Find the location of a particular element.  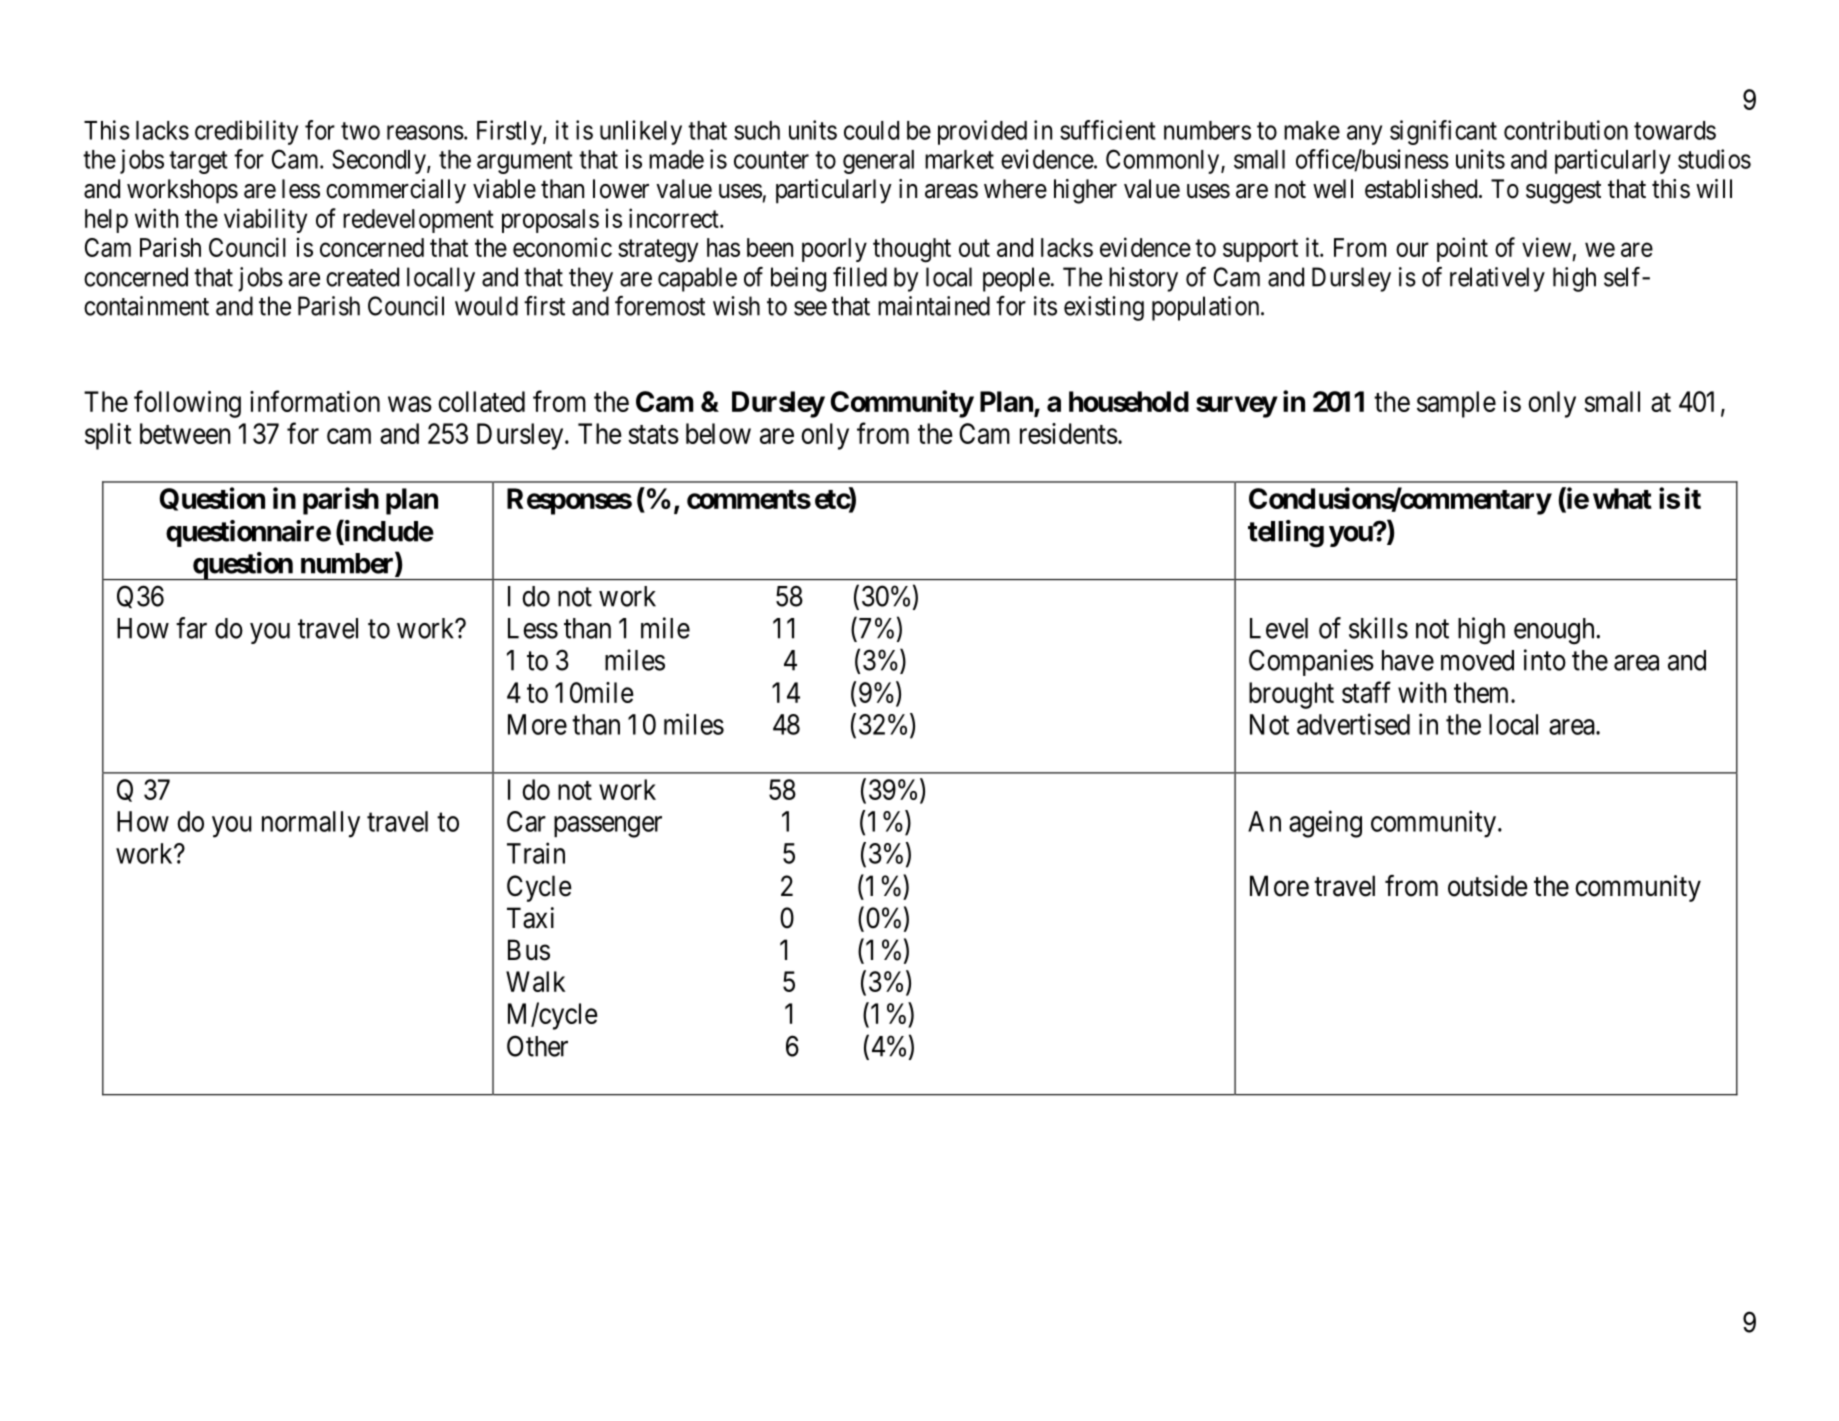

Other is located at coordinates (537, 1046).
